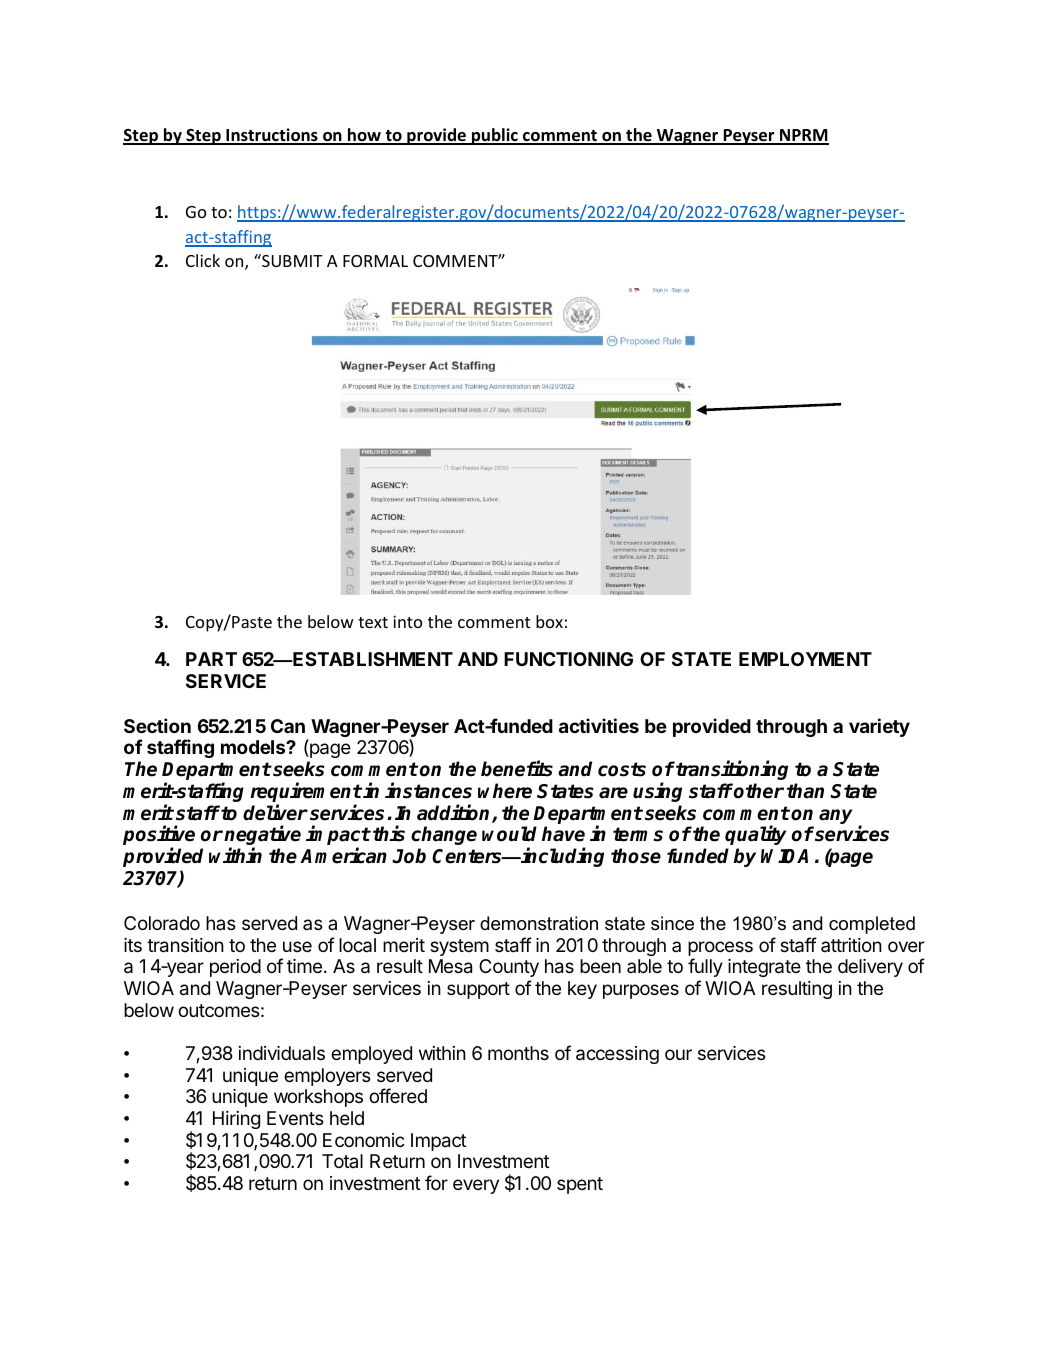 Image resolution: width=1049 pixels, height=1357 pixels. Describe the element at coordinates (568, 659) in the document. I see `FUNCTIONING` at that location.
